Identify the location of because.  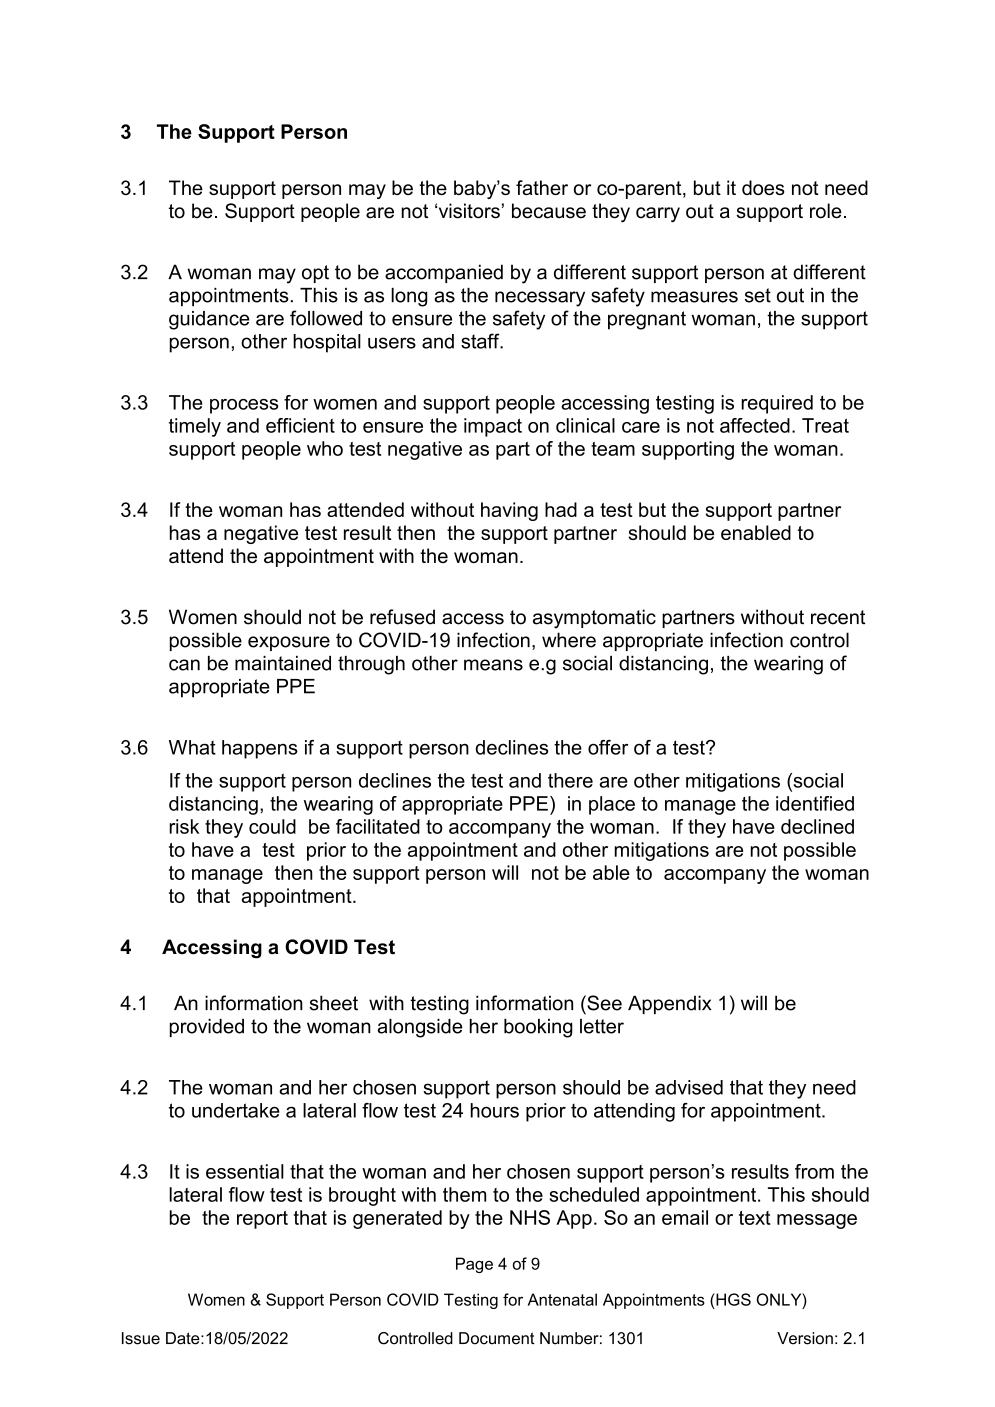
(549, 211).
